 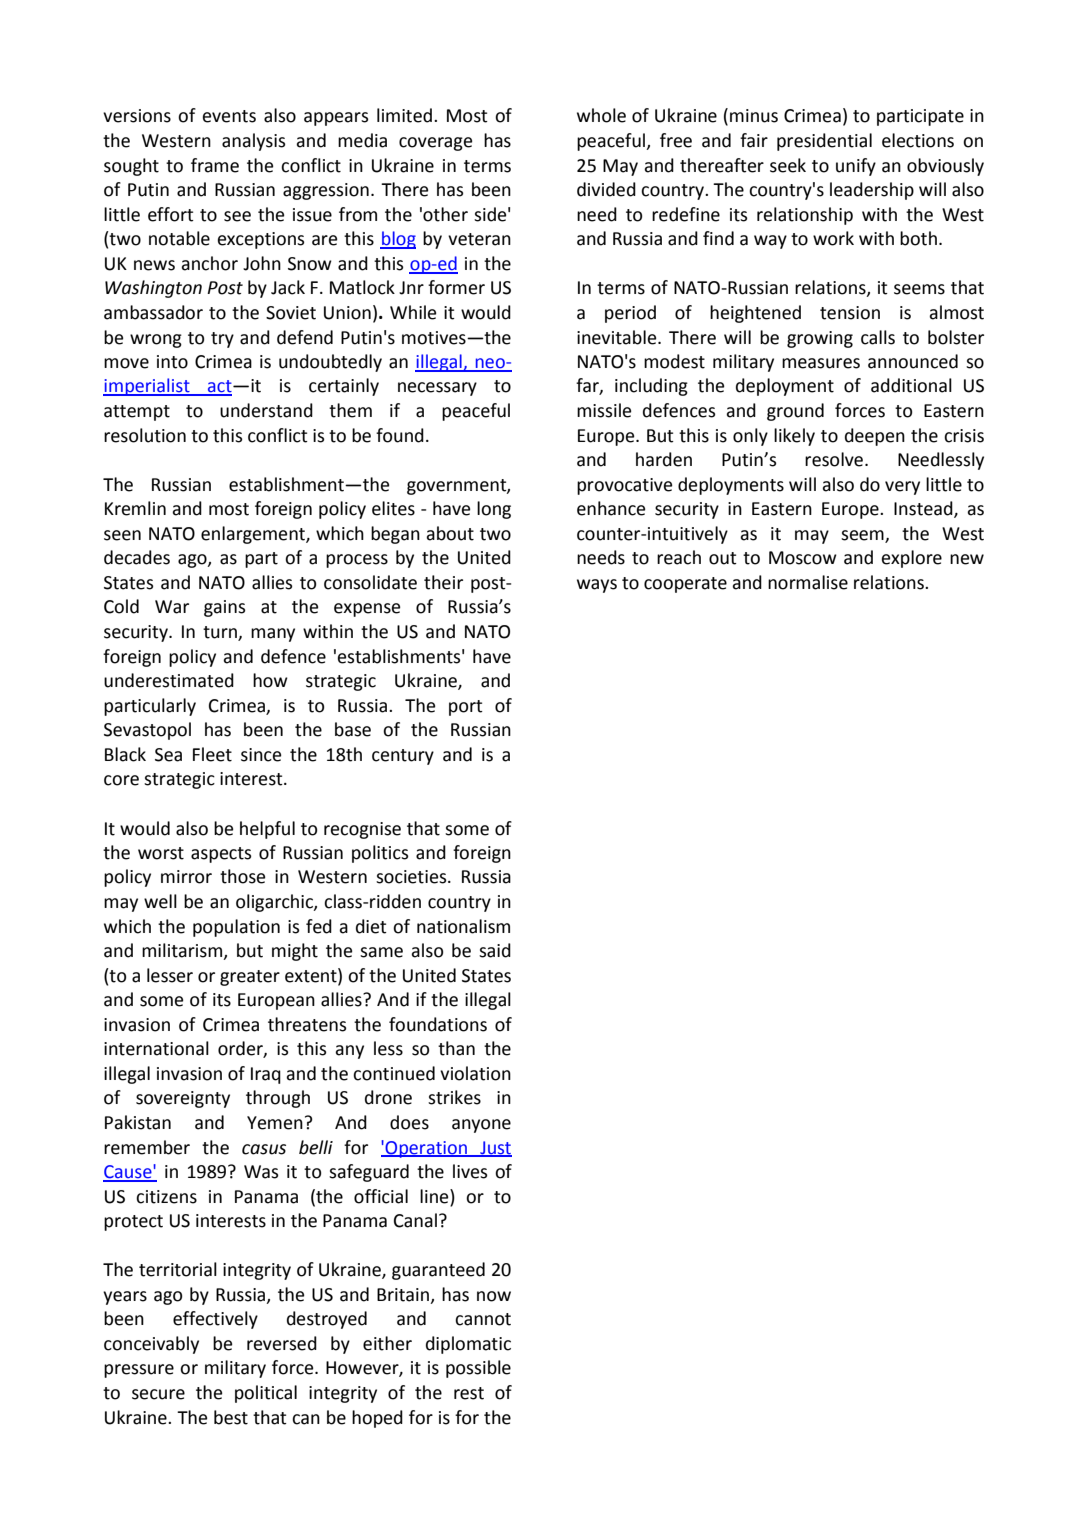 What do you see at coordinates (478, 1369) in the screenshot?
I see `possible` at bounding box center [478, 1369].
